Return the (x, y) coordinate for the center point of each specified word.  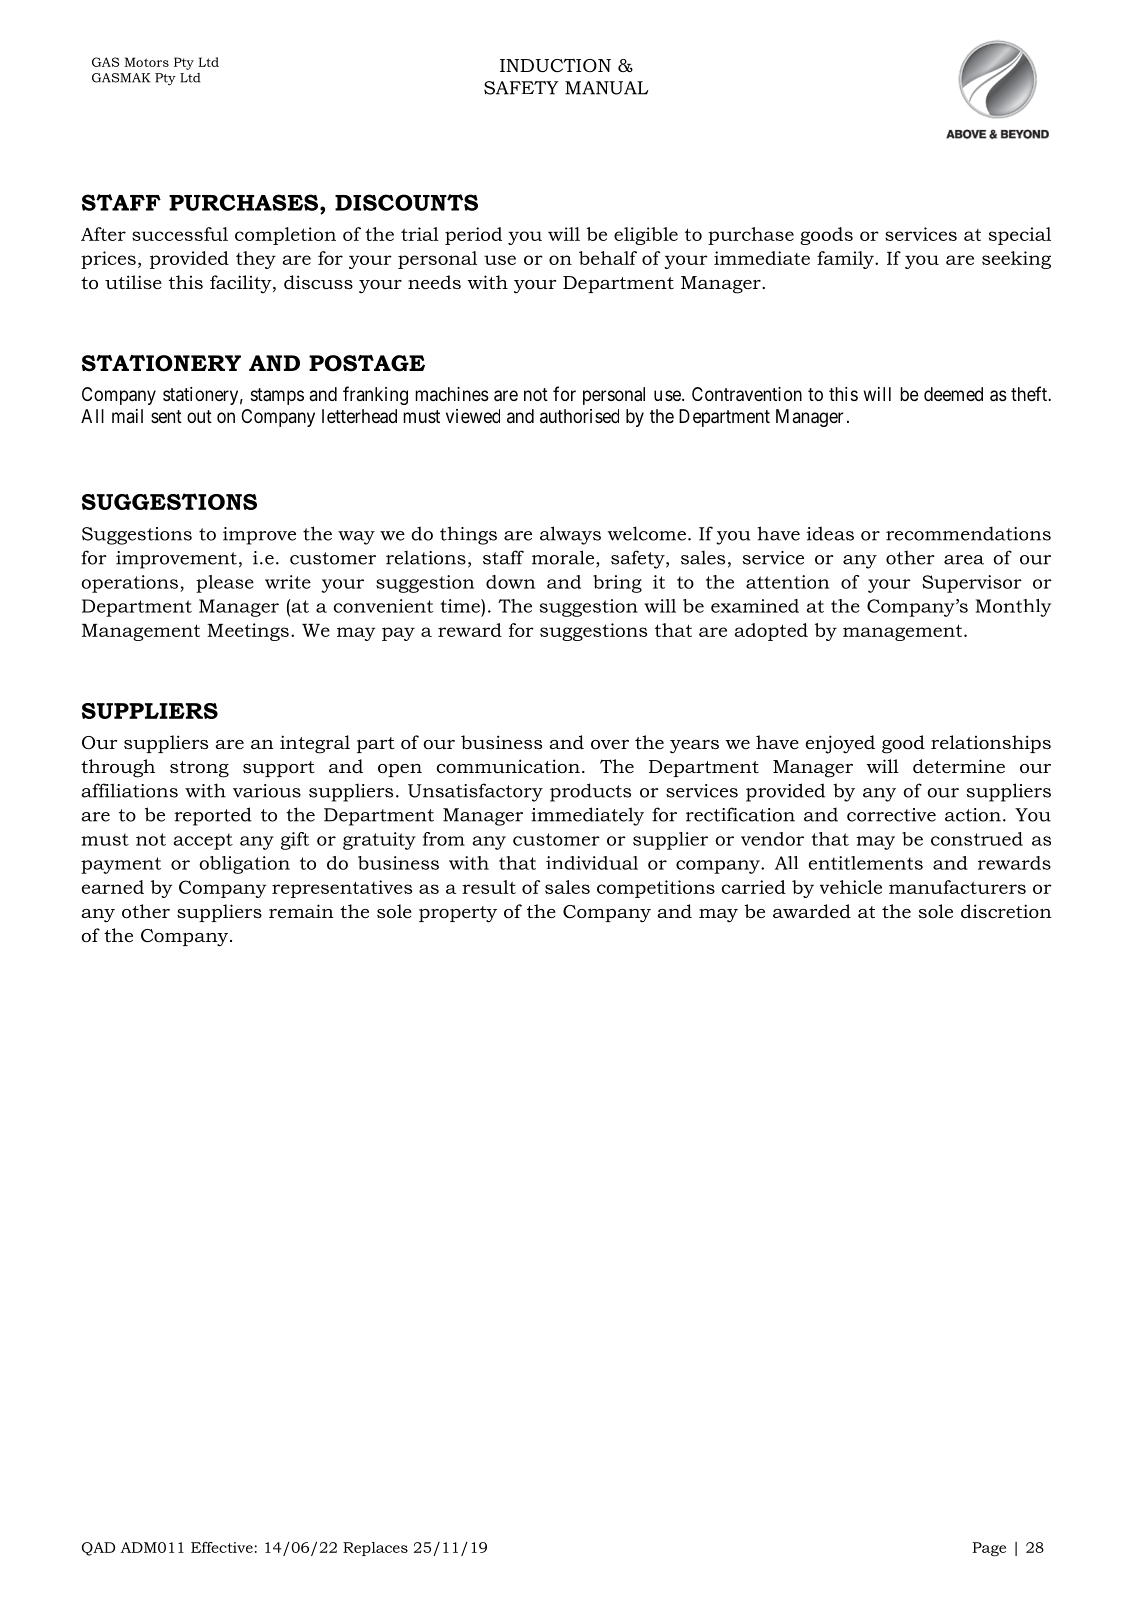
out (199, 416)
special (1020, 236)
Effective (222, 1547)
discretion (1006, 911)
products (590, 792)
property (458, 914)
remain (301, 911)
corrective (891, 815)
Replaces (375, 1549)
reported (213, 816)
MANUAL (607, 88)
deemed (953, 394)
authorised (579, 416)
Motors (146, 62)
